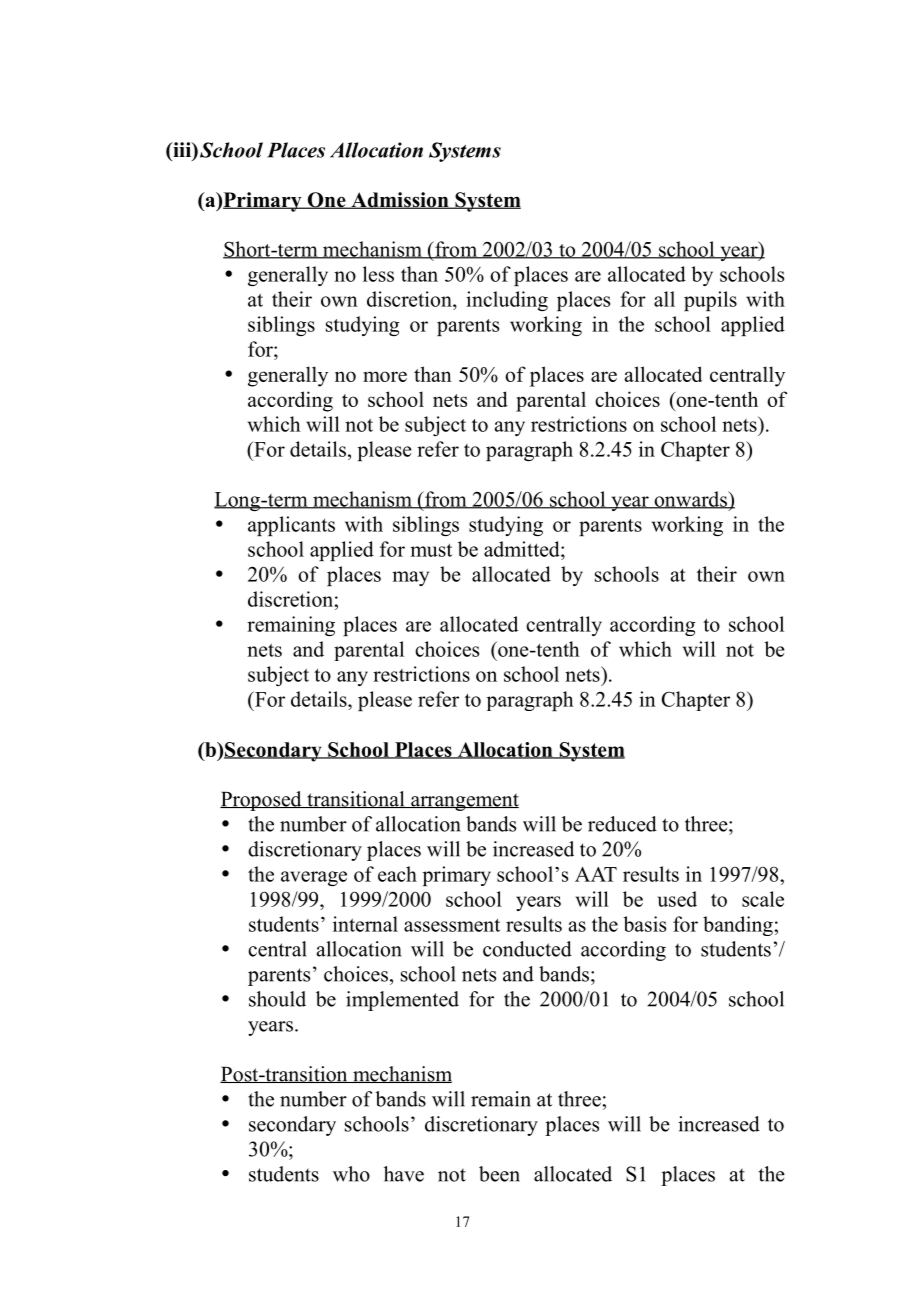 Image resolution: width=924 pixels, height=1308 pixels. Describe the element at coordinates (464, 802) in the screenshot. I see `arrangement` at that location.
